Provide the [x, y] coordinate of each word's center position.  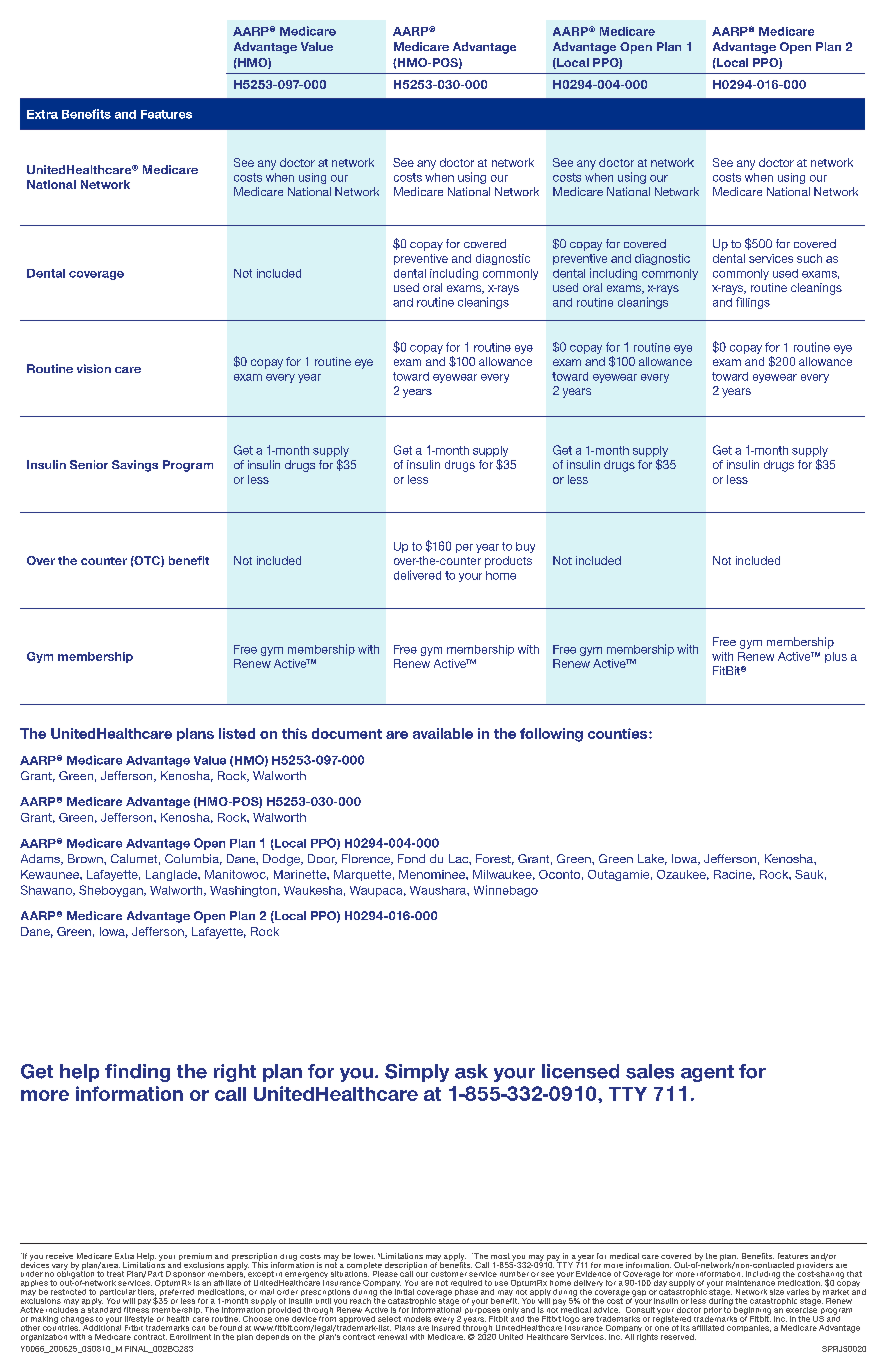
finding [137, 1073]
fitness [136, 1308]
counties [619, 733]
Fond [411, 858]
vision [94, 368]
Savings [135, 466]
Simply [417, 1073]
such [809, 258]
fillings [753, 303]
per [464, 548]
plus [836, 657]
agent [707, 1073]
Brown [86, 858]
